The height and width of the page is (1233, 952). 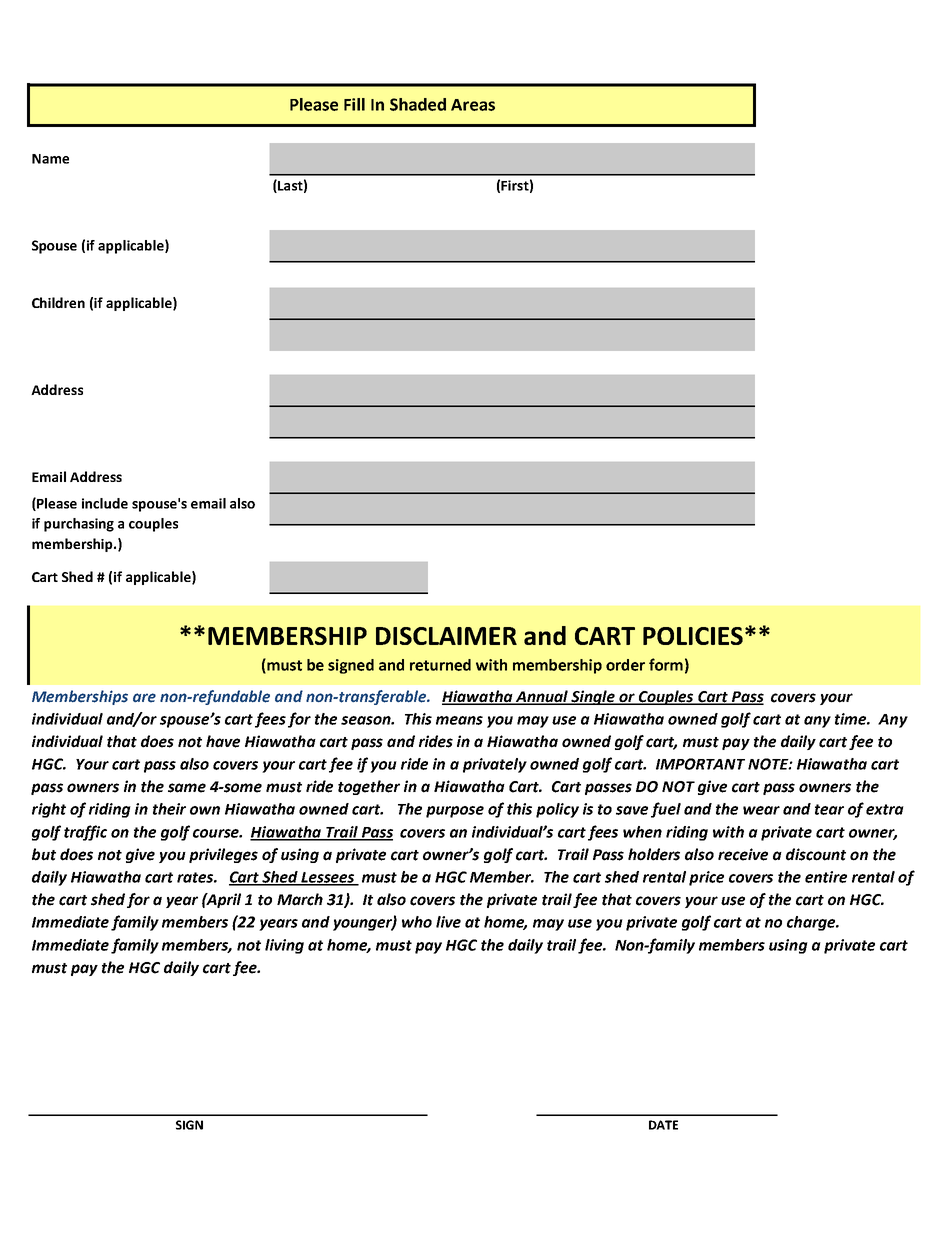 What do you see at coordinates (418, 104) in the page?
I see `Shaded` at bounding box center [418, 104].
